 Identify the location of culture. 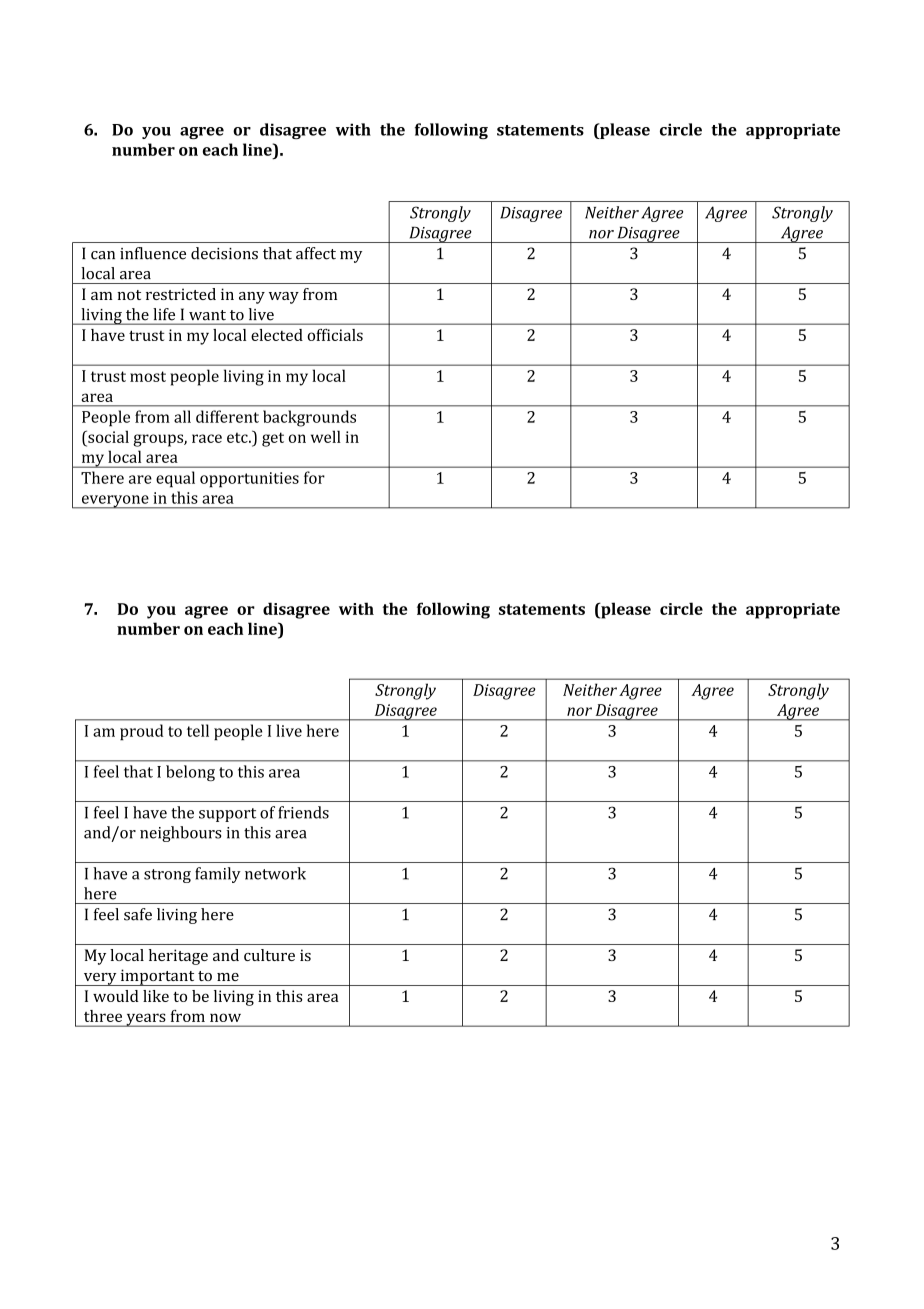
(269, 955).
